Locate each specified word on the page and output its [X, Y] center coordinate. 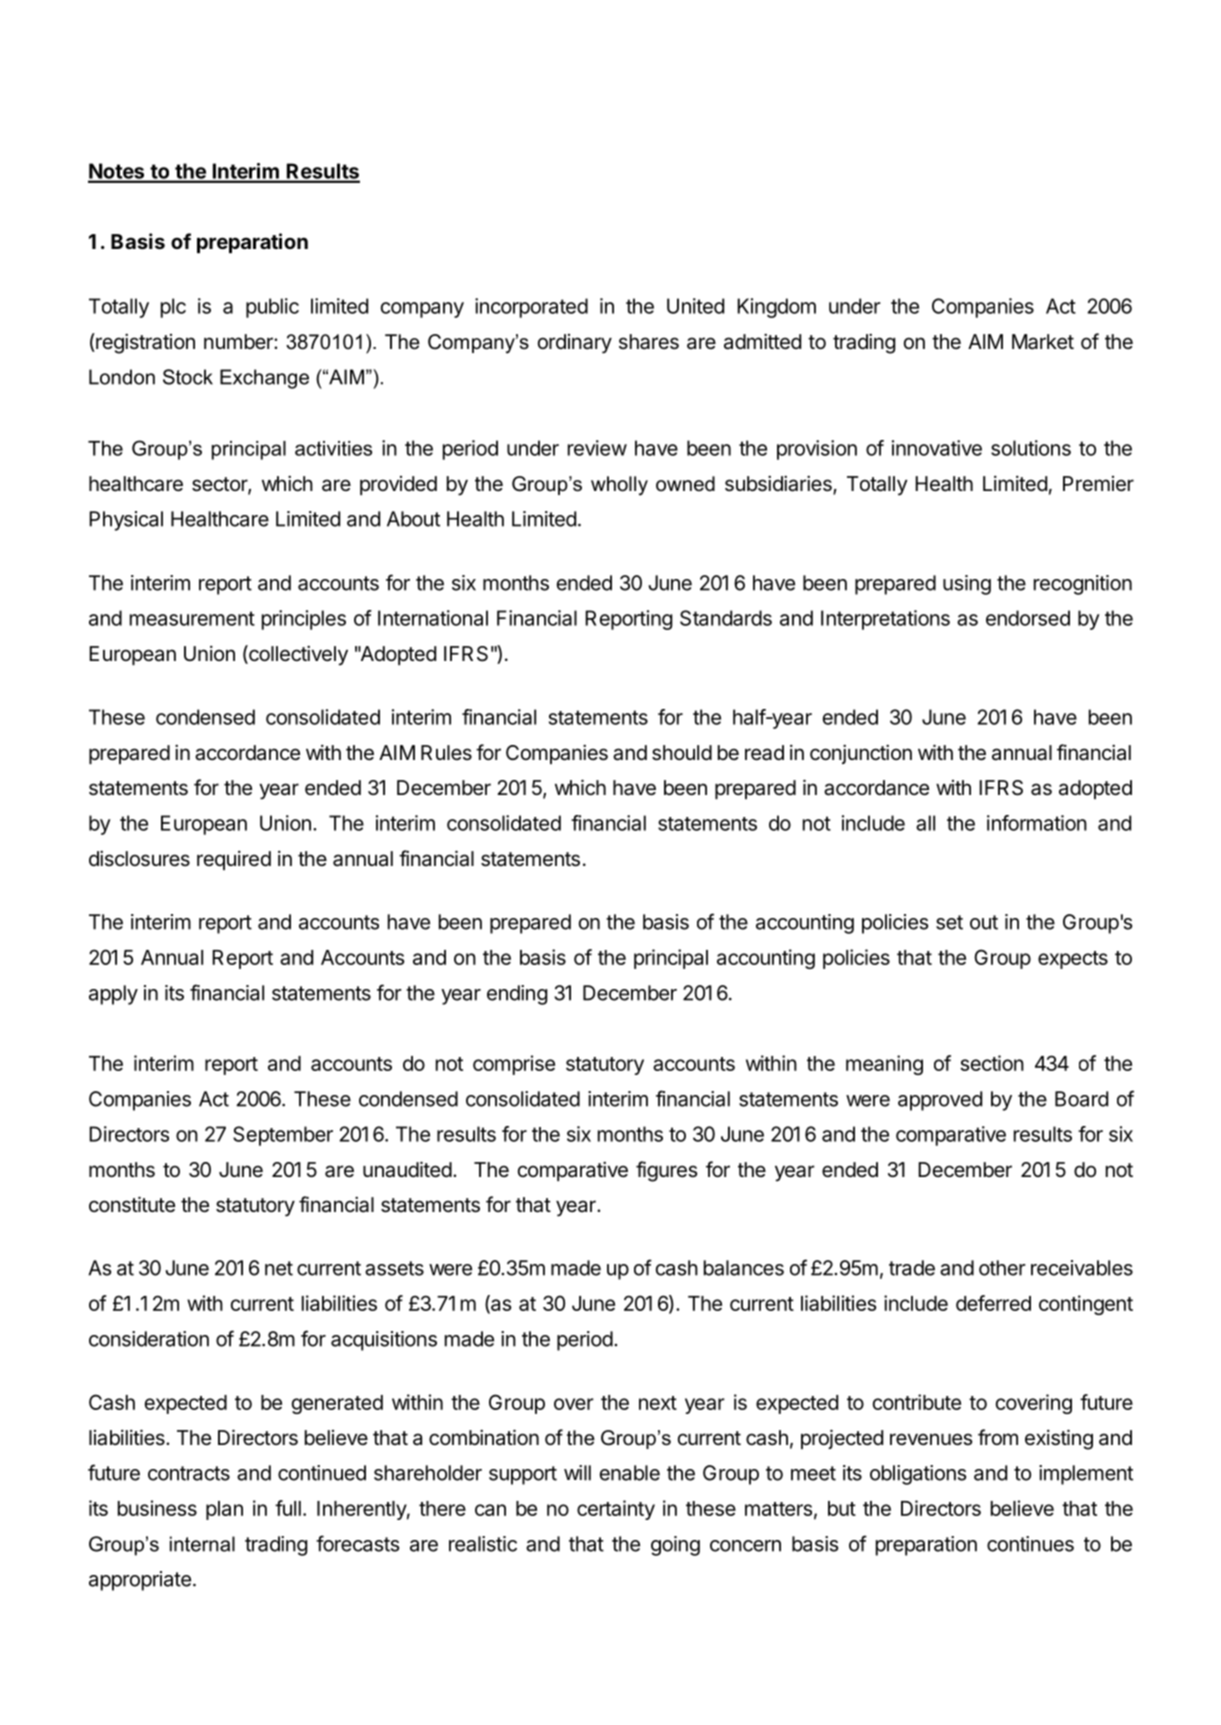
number [239, 341]
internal [202, 1544]
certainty [616, 1510]
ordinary [575, 344]
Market [1043, 342]
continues [1030, 1544]
